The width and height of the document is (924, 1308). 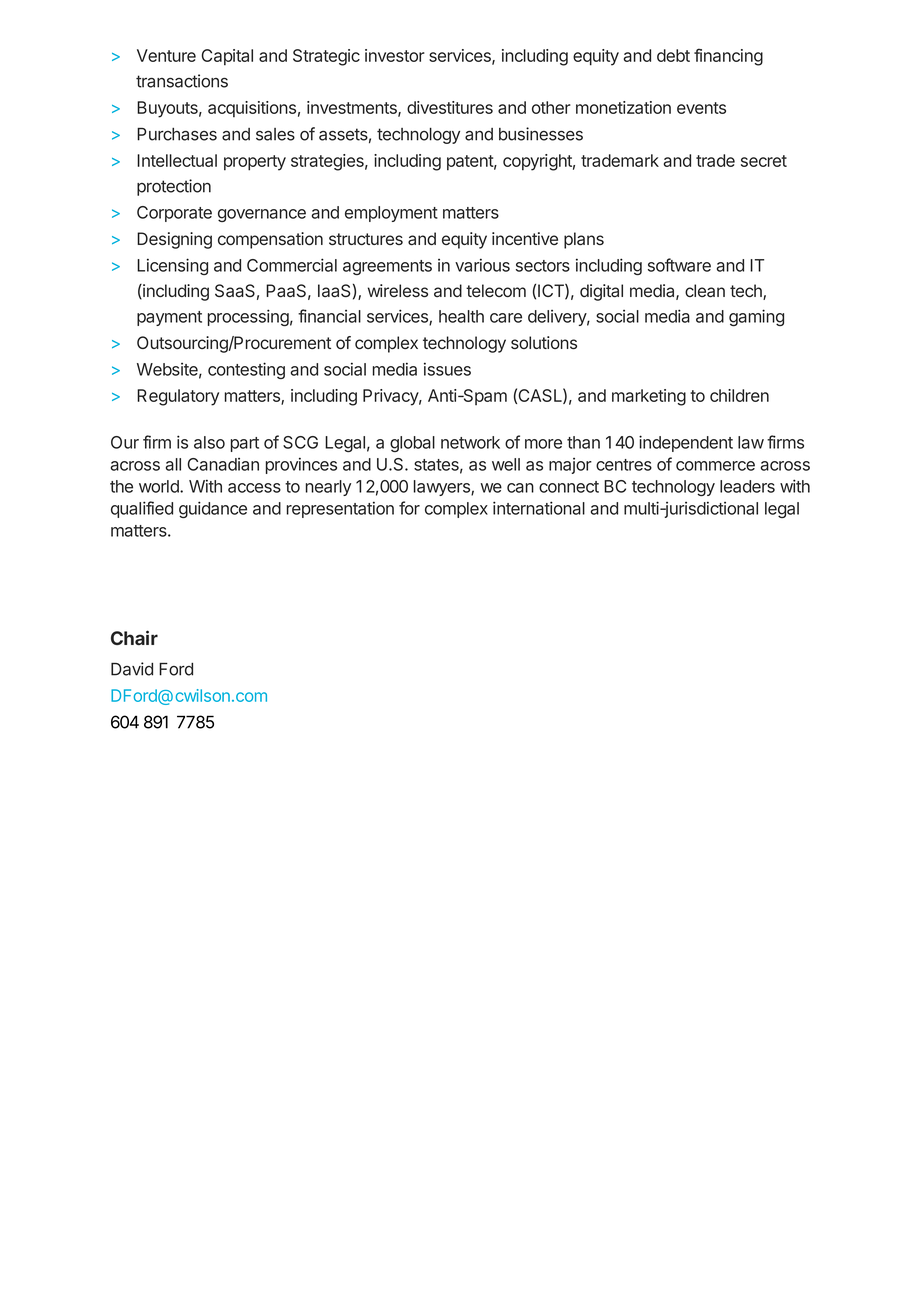 I want to click on independent, so click(x=686, y=443).
